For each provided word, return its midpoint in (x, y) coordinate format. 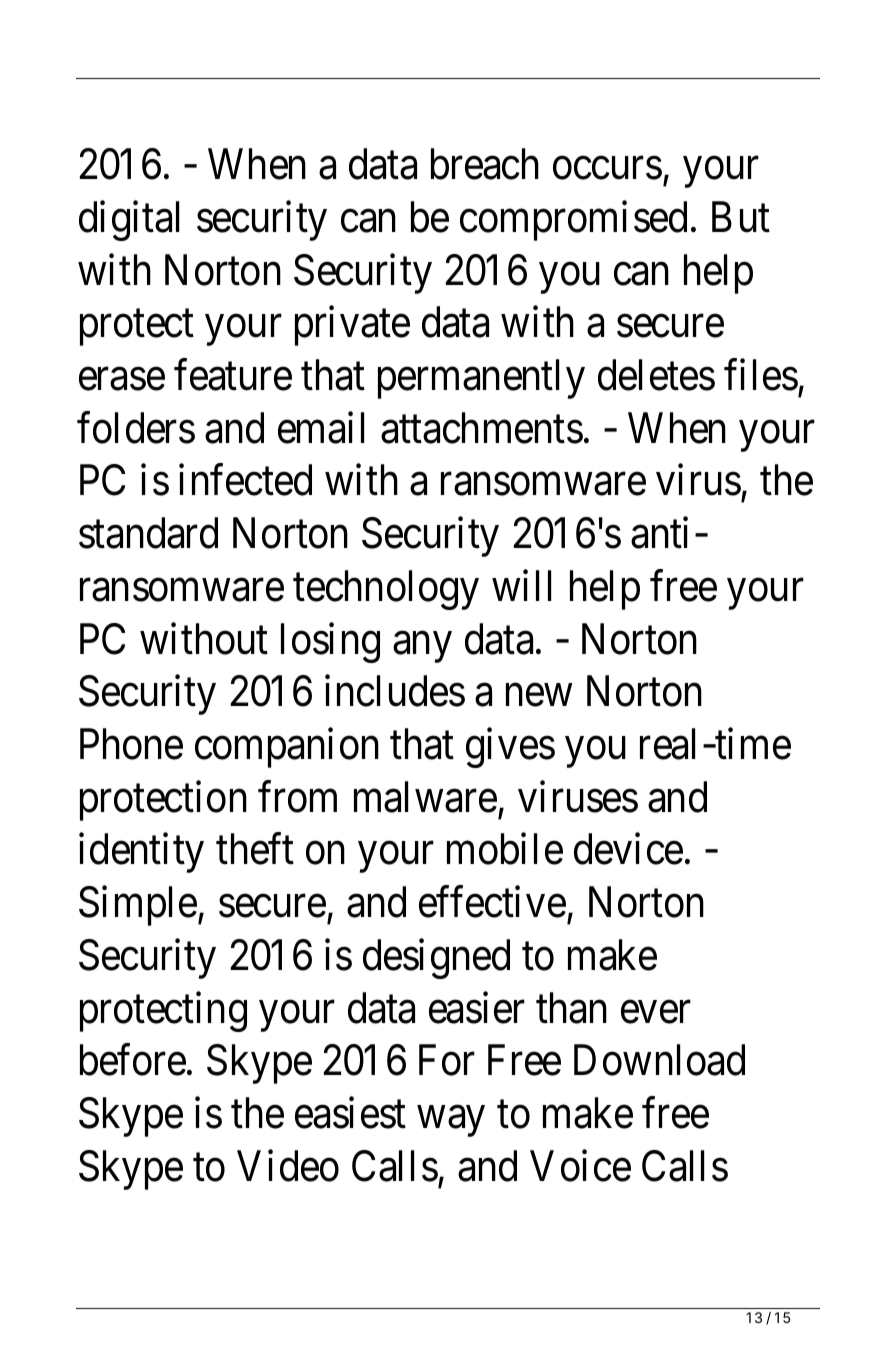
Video (288, 1166)
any (422, 647)
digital (129, 221)
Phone (131, 744)
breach (485, 164)
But (741, 217)
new (539, 696)
